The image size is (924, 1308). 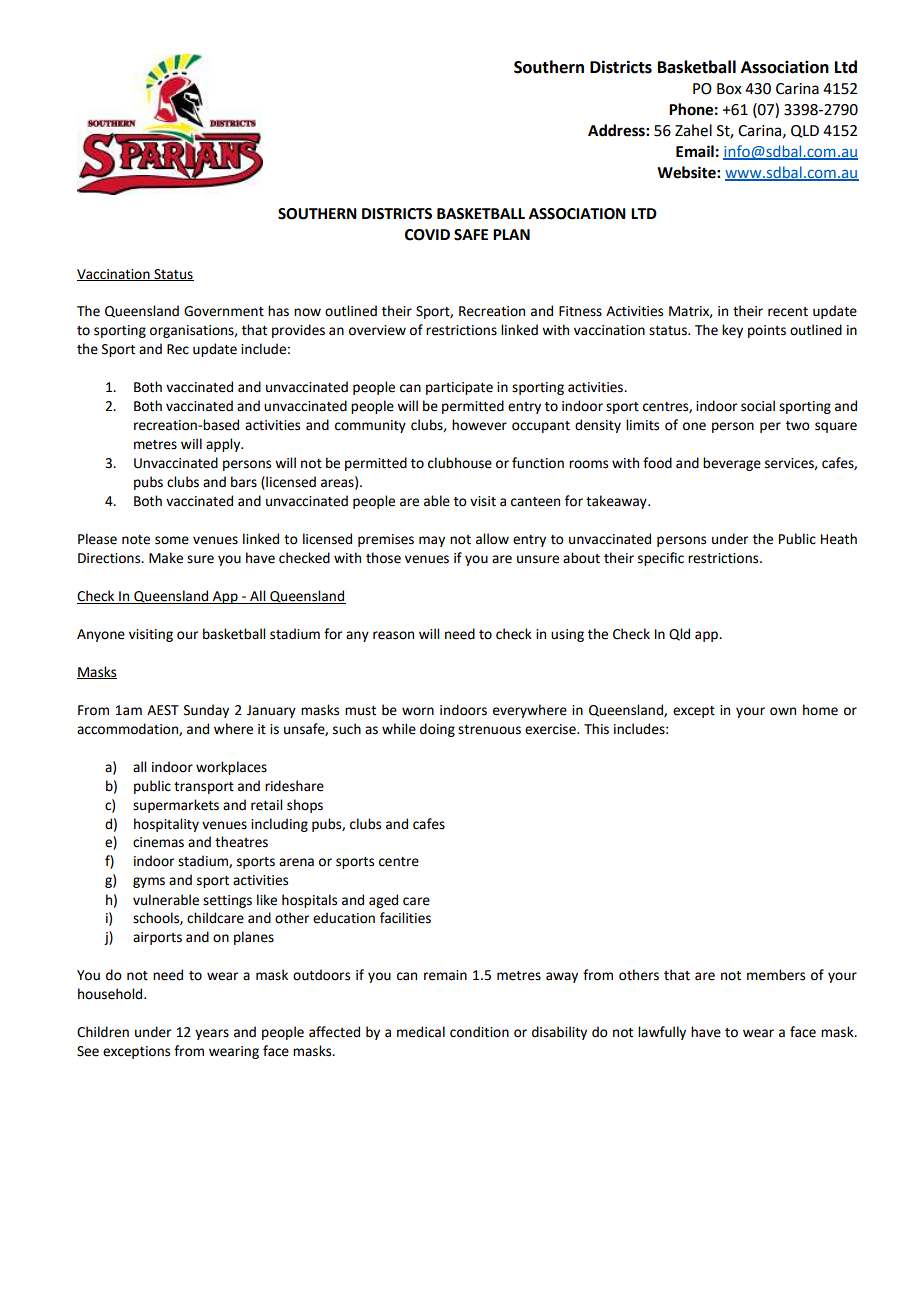 I want to click on may, so click(x=432, y=541).
